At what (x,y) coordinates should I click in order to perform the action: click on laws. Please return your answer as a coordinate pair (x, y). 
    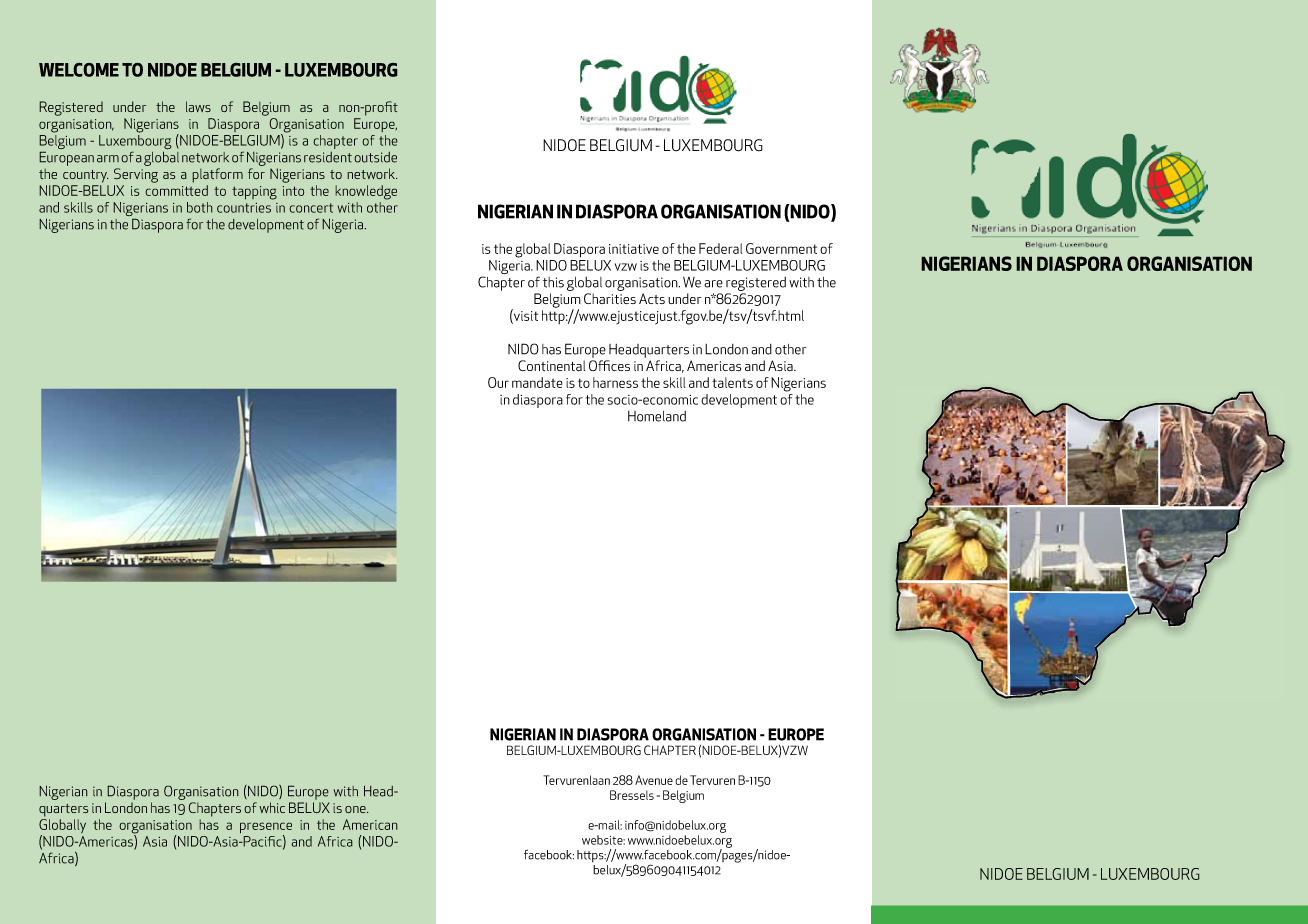
    Looking at the image, I should click on (198, 106).
